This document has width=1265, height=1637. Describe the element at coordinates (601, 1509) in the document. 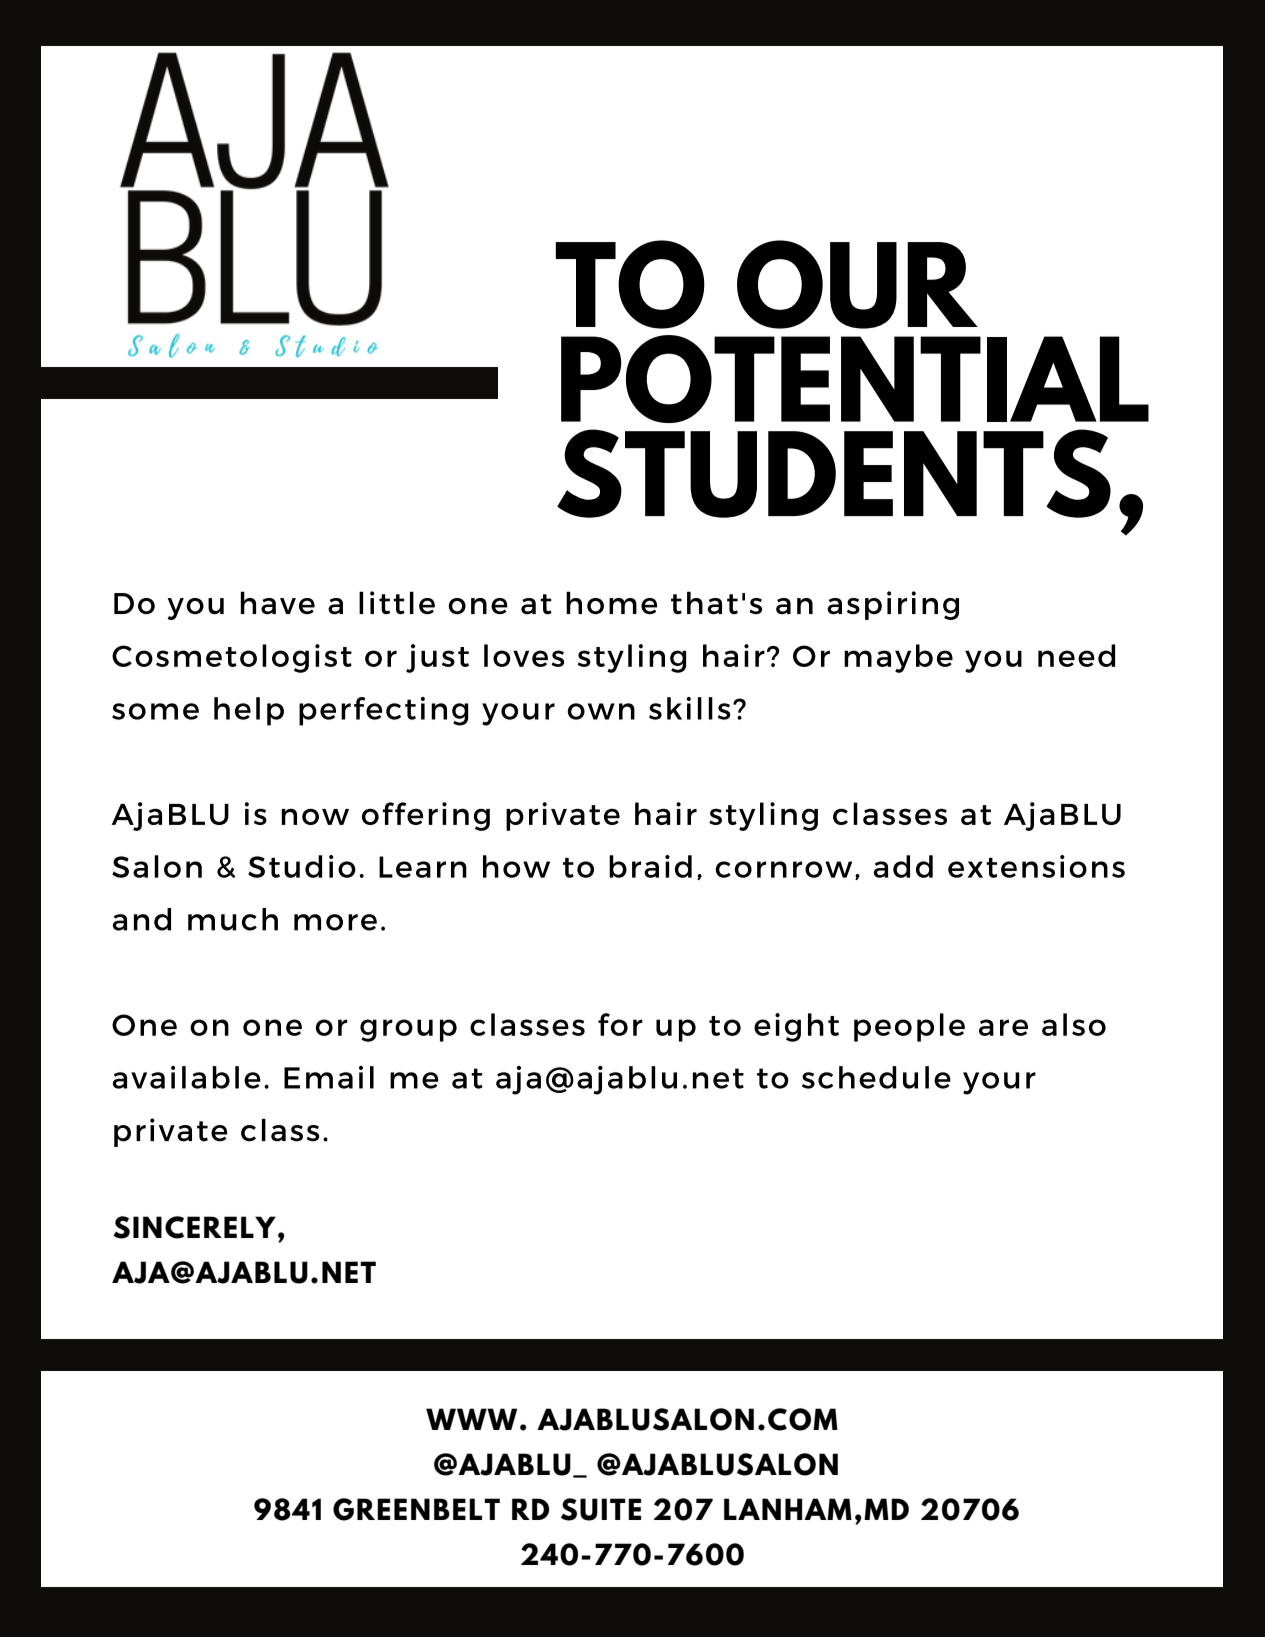

I see `SUITE` at that location.
